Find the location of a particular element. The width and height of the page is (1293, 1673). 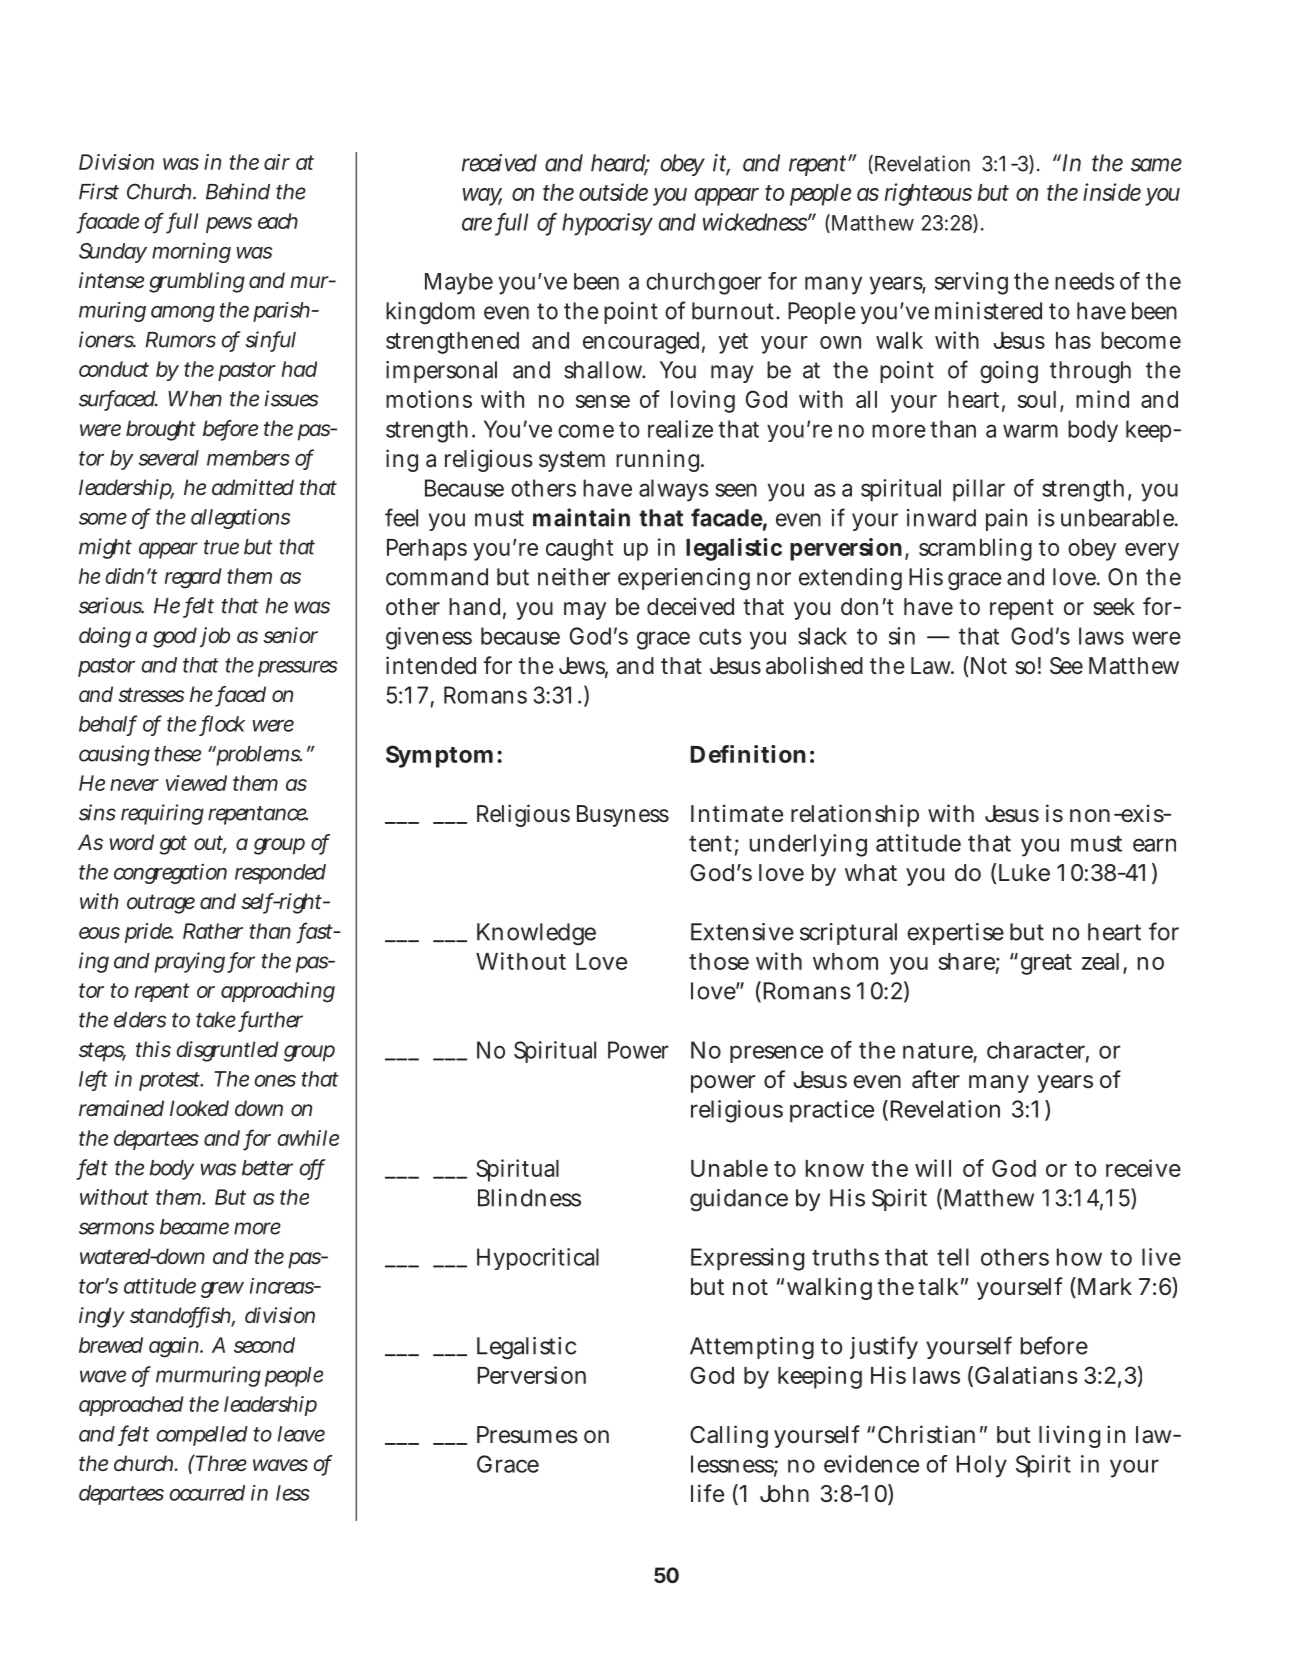

Behind is located at coordinates (238, 191).
